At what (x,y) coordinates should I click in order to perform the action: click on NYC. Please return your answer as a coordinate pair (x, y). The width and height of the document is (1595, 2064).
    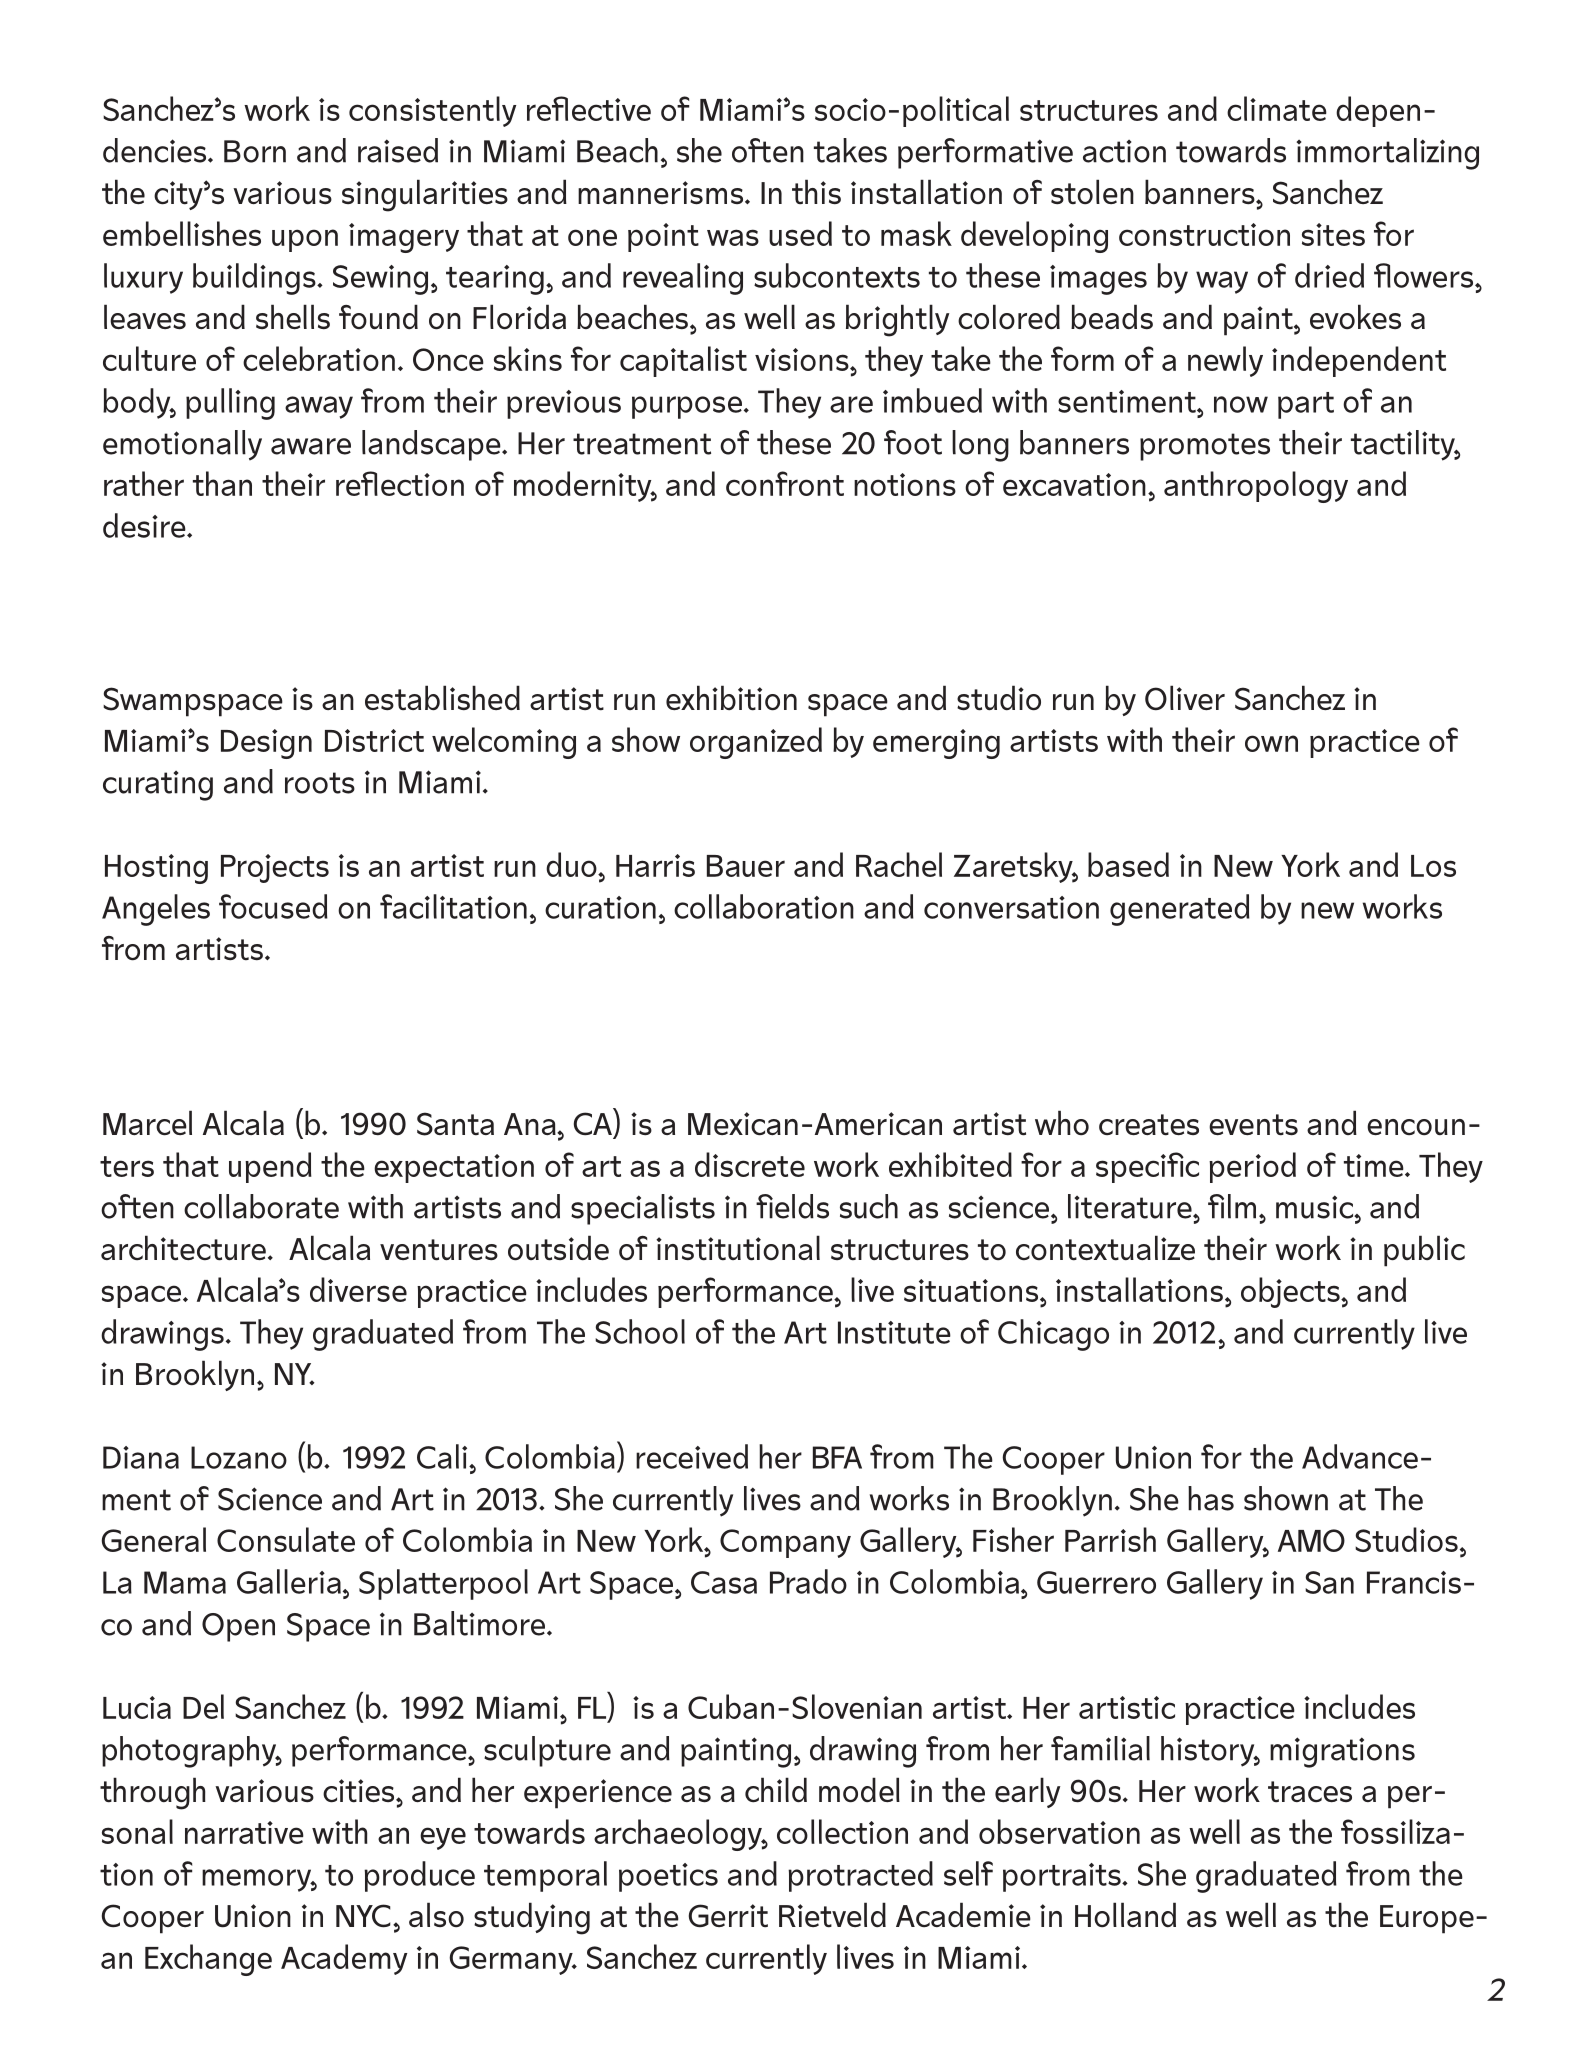
    Looking at the image, I should click on (363, 1916).
